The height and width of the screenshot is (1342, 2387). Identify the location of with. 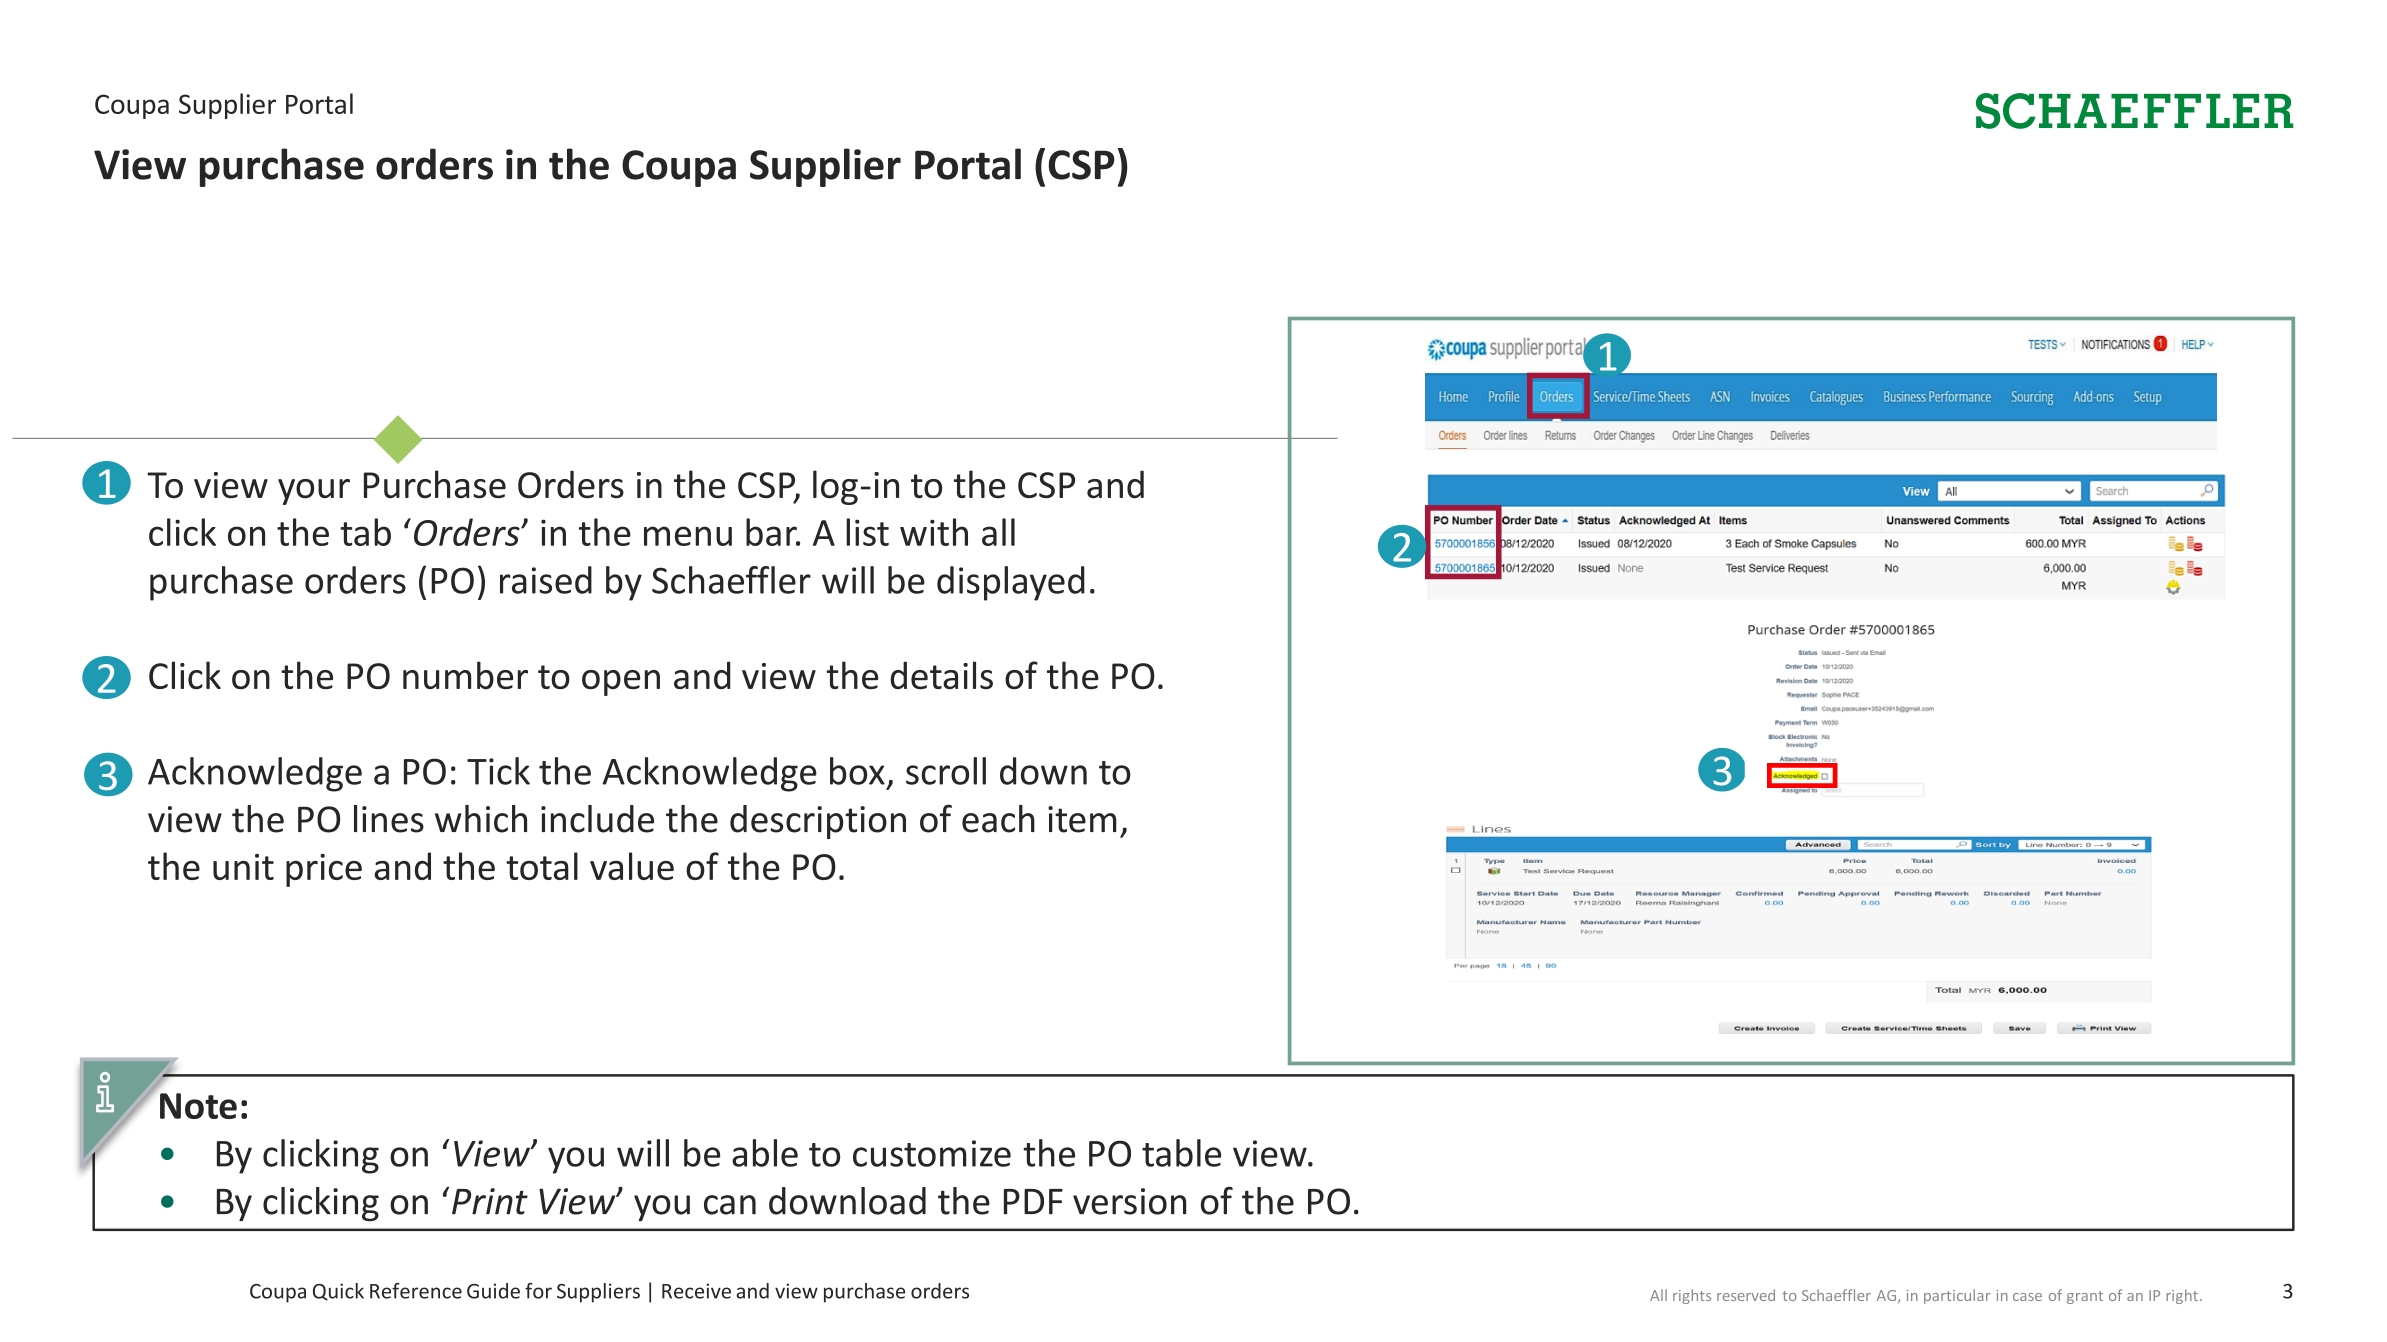
(934, 532).
